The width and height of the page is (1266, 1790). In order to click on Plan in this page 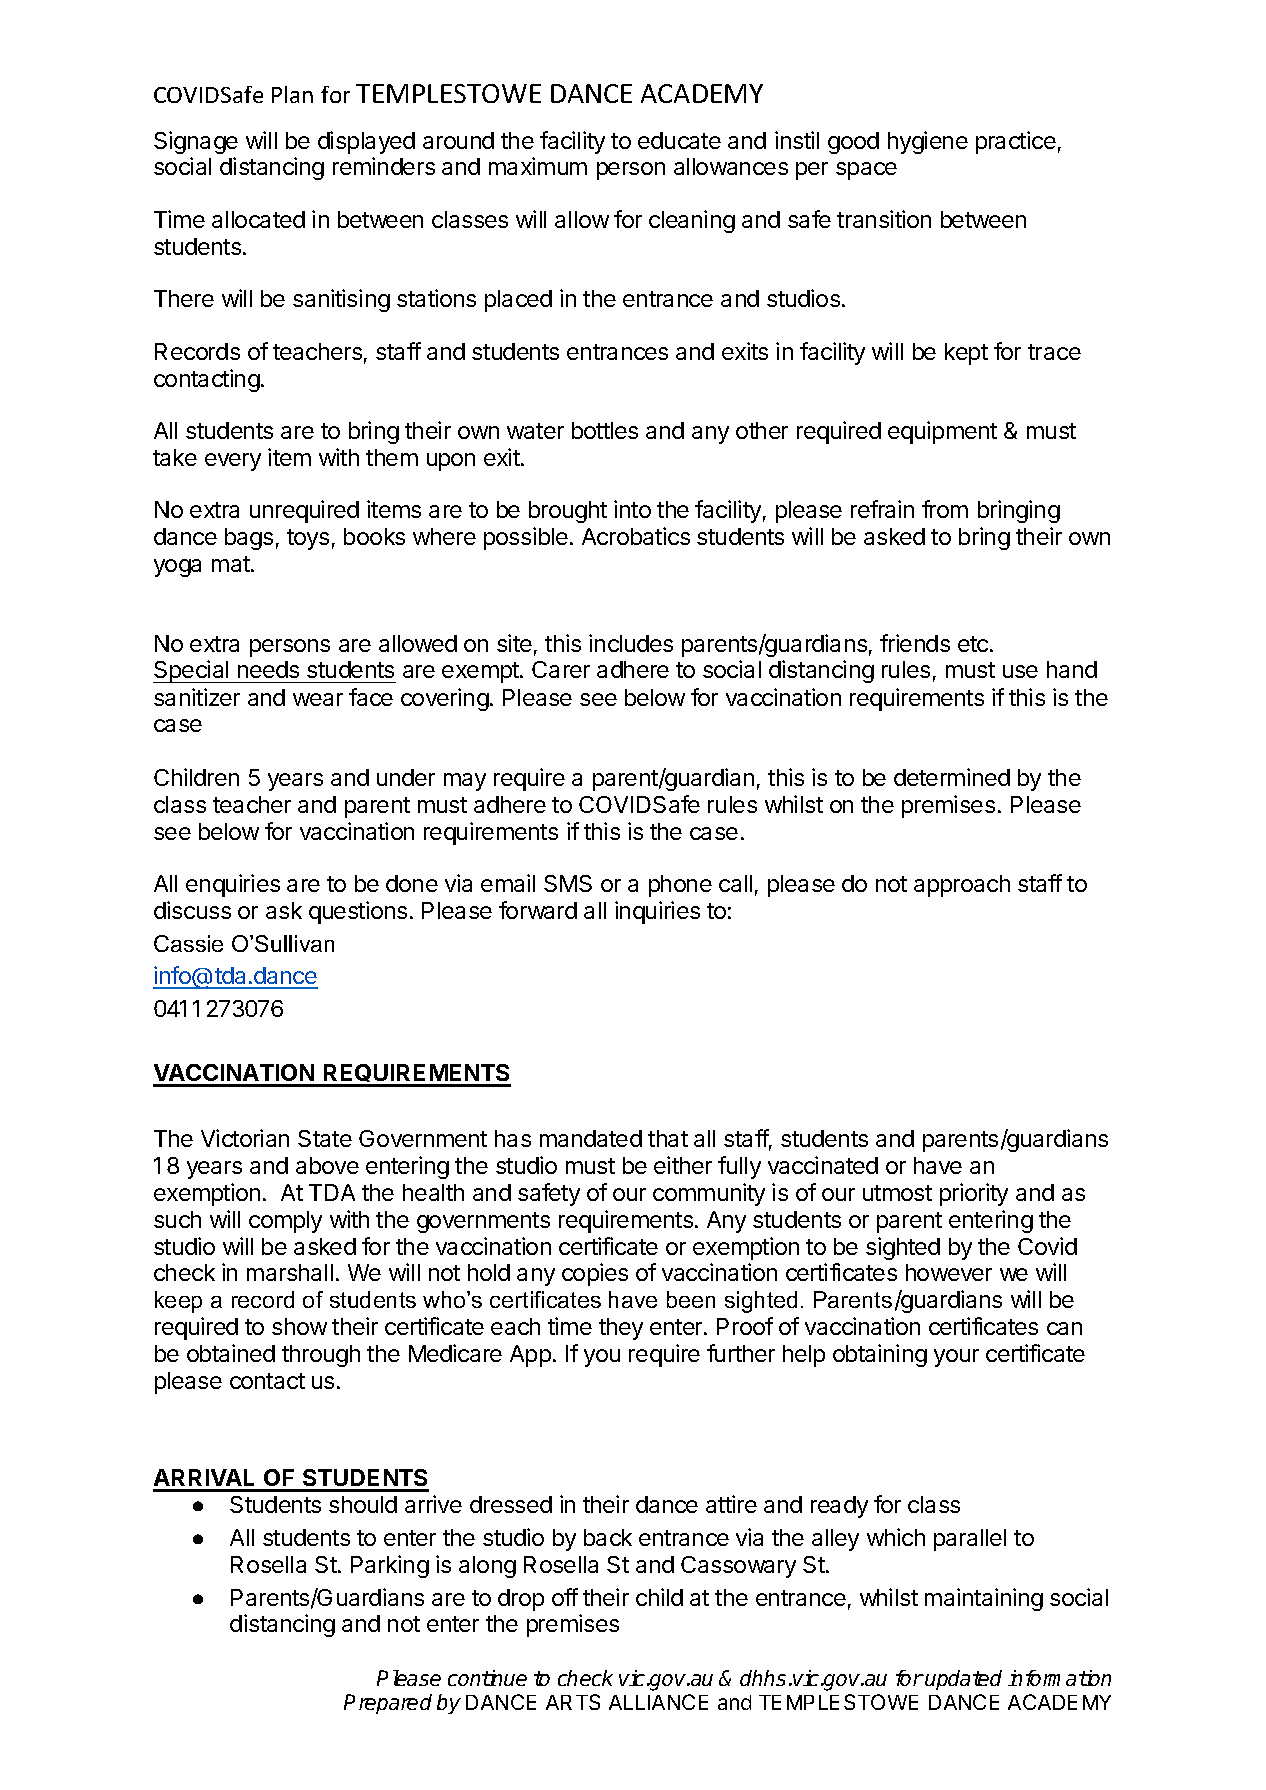, I will do `click(292, 94)`.
